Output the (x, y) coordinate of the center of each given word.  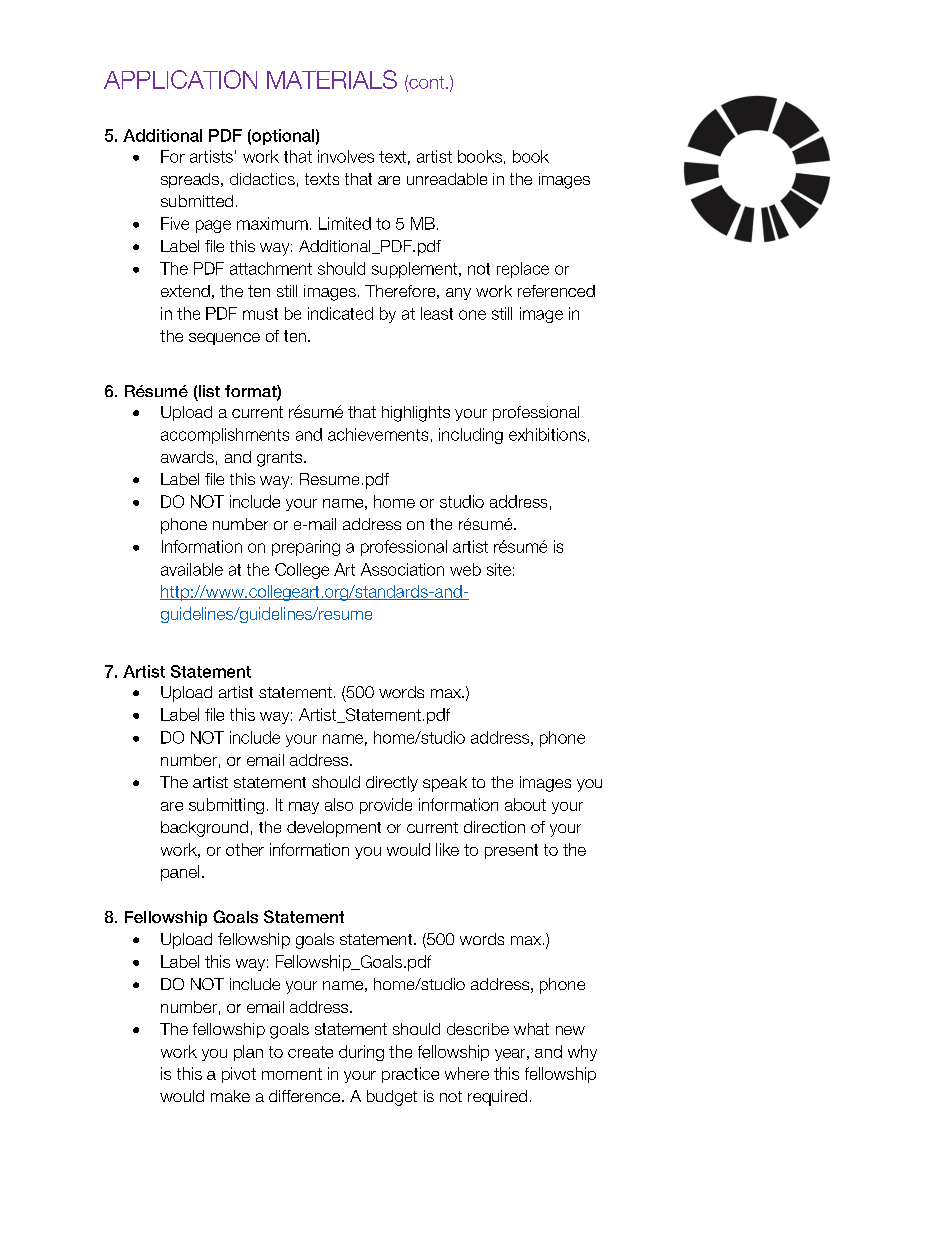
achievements (378, 434)
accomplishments (225, 436)
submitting (226, 806)
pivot (239, 1075)
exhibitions (547, 434)
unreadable (447, 179)
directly (392, 784)
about (525, 804)
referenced (556, 291)
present (511, 851)
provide (386, 806)
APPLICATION (180, 79)
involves (346, 156)
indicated (340, 313)
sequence (224, 339)
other (245, 849)
